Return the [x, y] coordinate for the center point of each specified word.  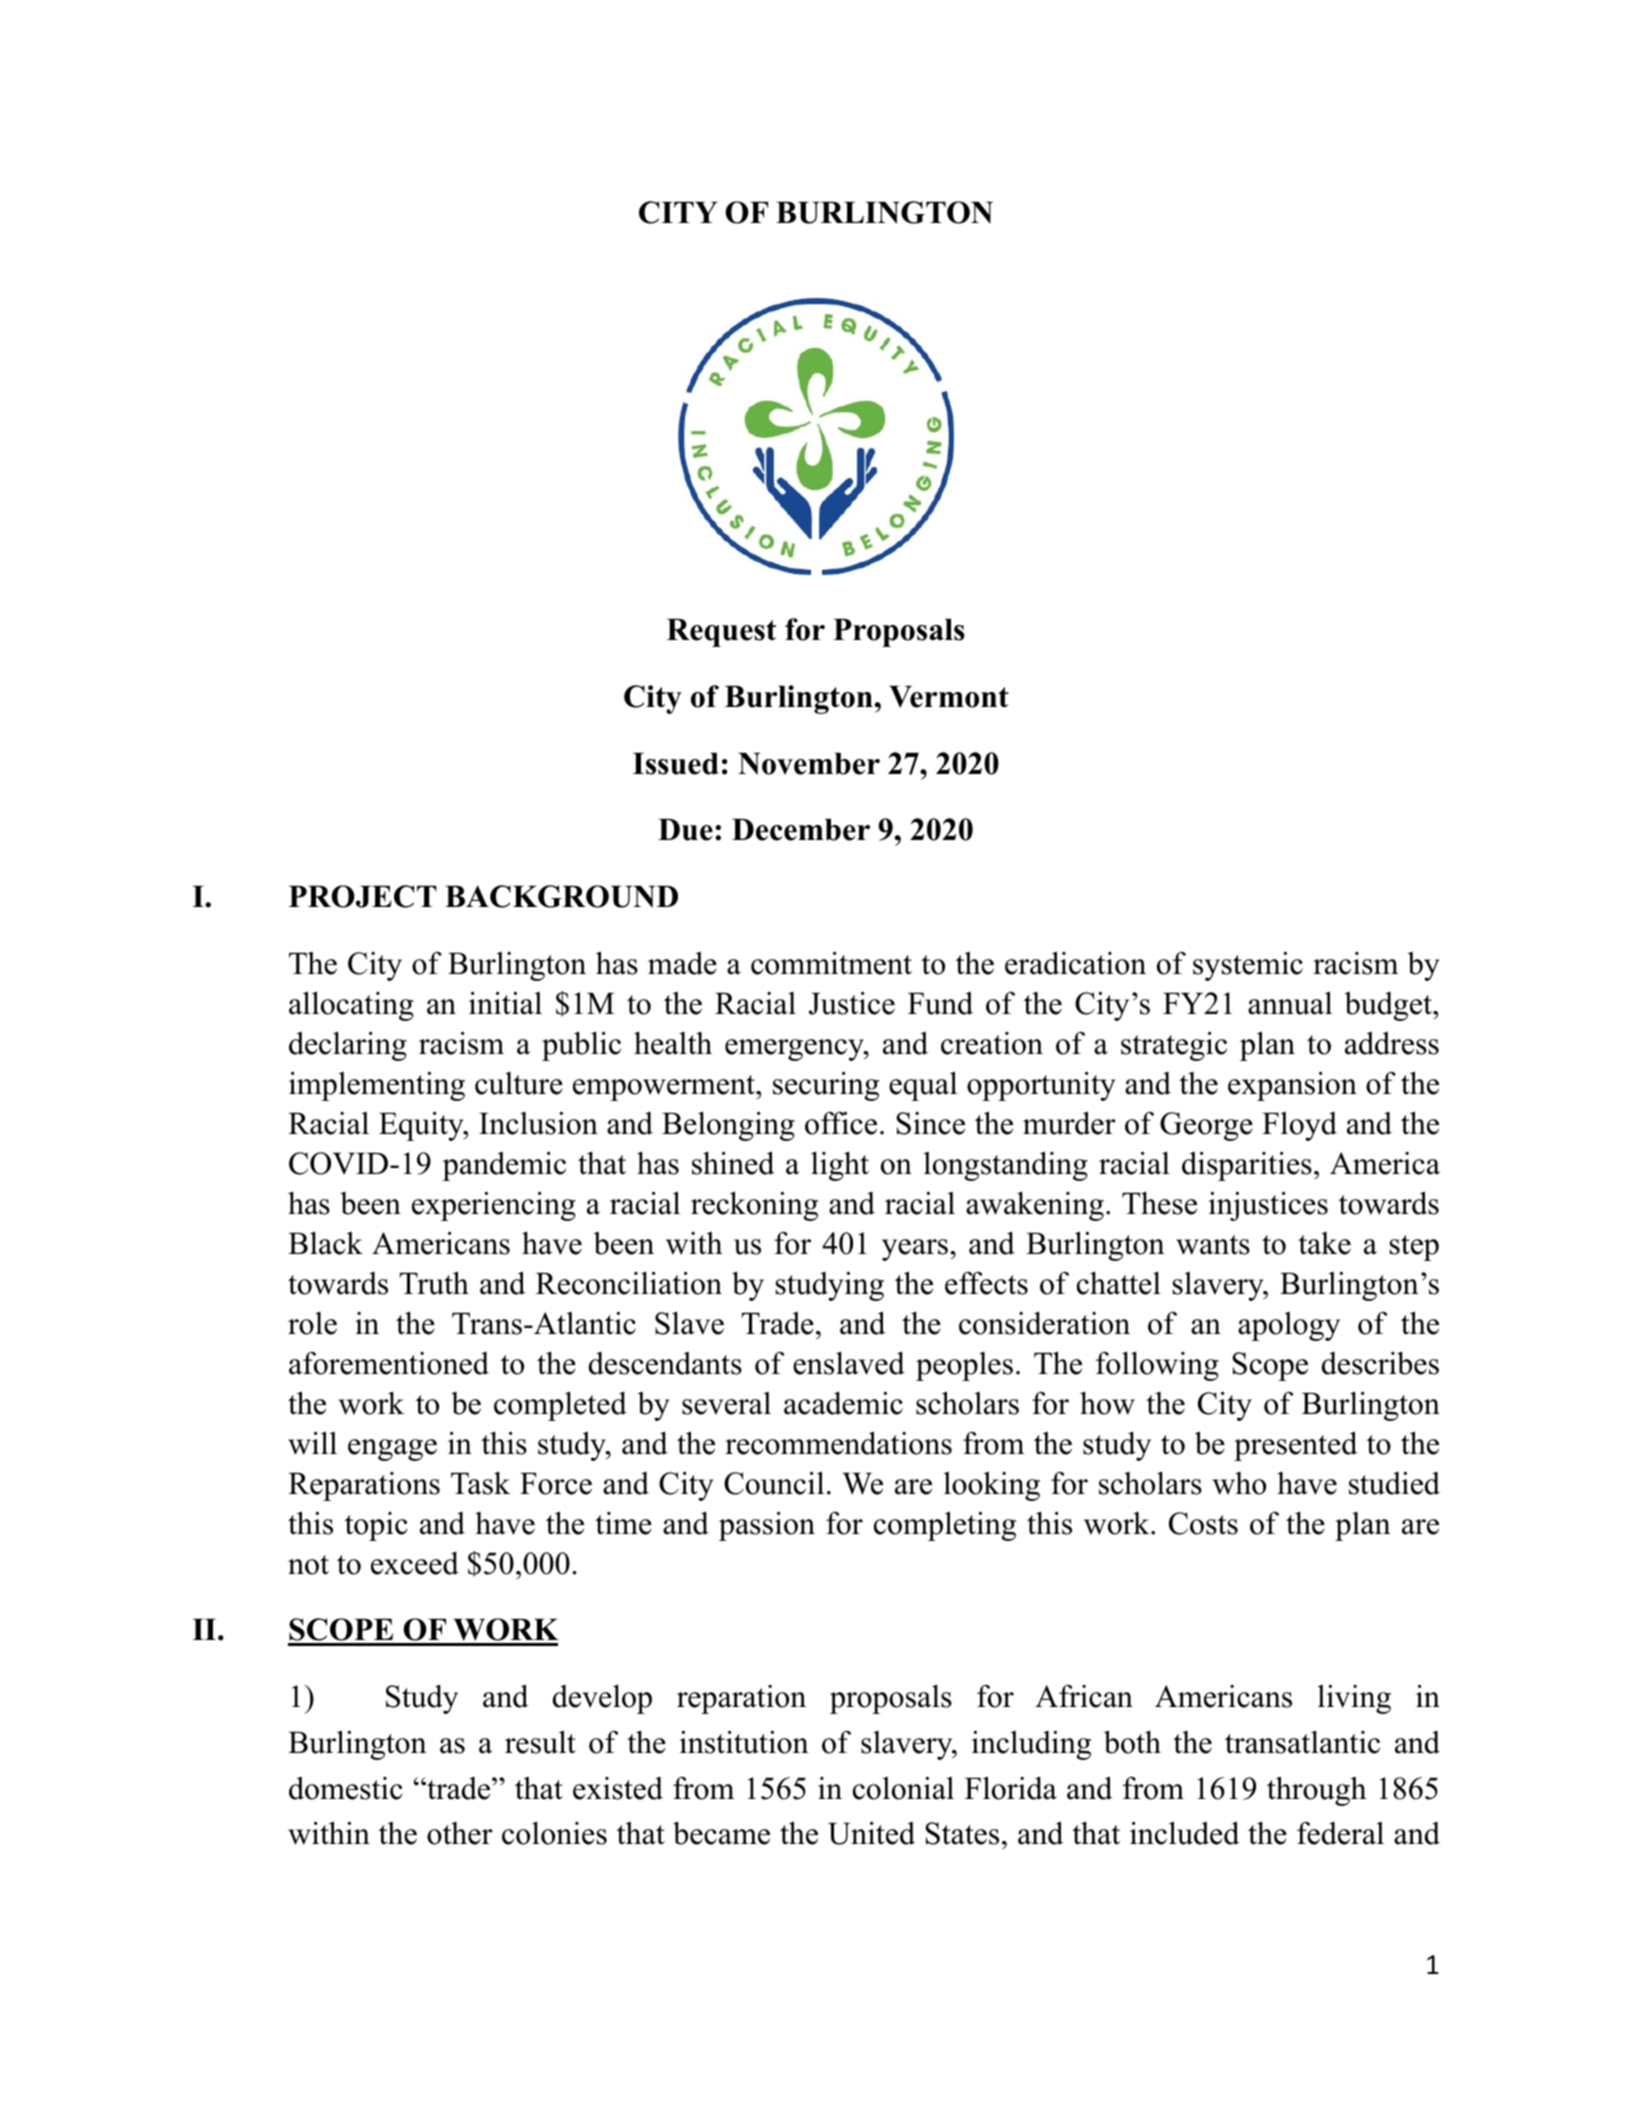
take [1324, 1243]
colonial [903, 1788]
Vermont [949, 697]
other [460, 1833]
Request [721, 633]
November [809, 764]
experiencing [494, 1206]
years [915, 1250]
